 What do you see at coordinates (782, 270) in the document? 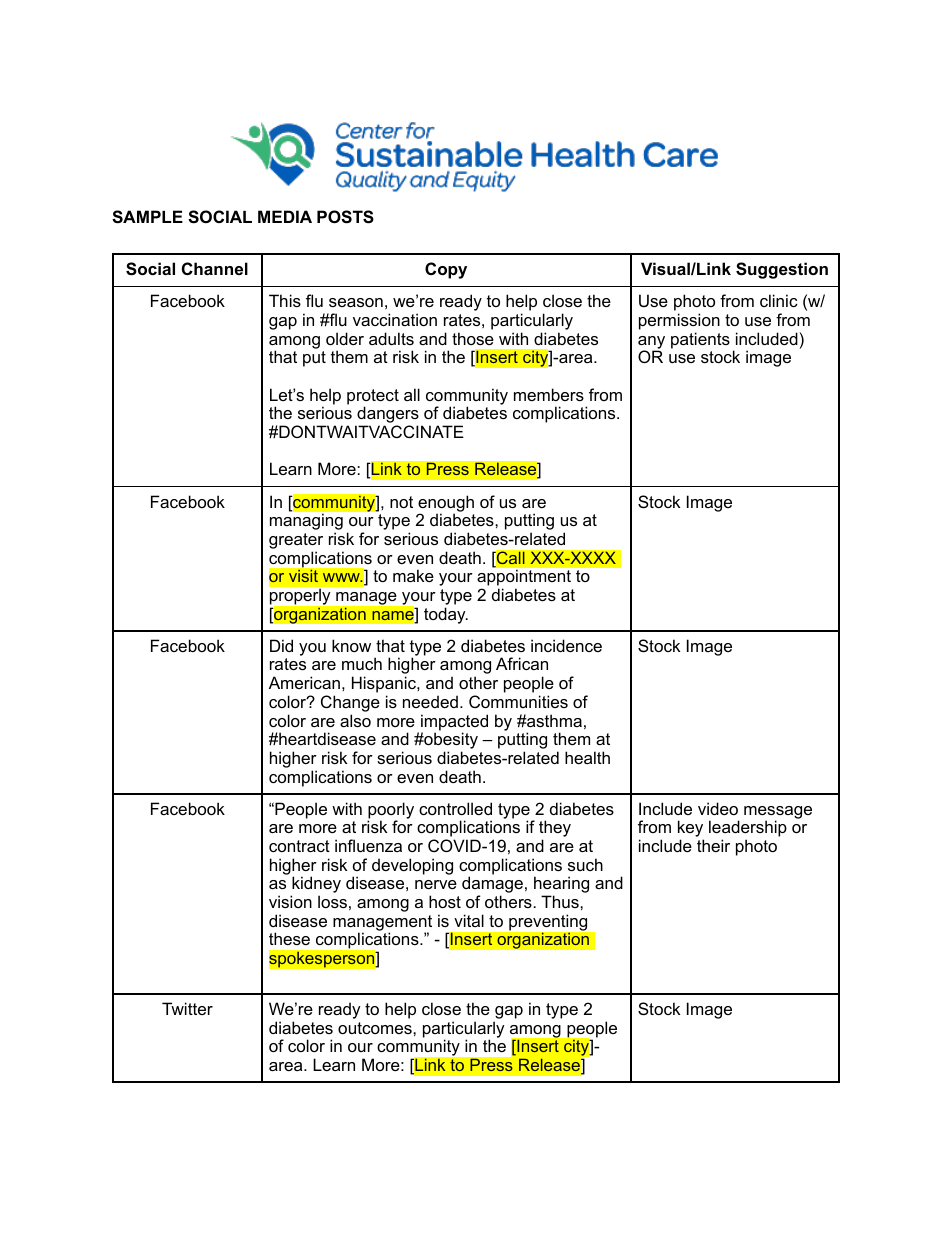
I see `Suggestion` at bounding box center [782, 270].
